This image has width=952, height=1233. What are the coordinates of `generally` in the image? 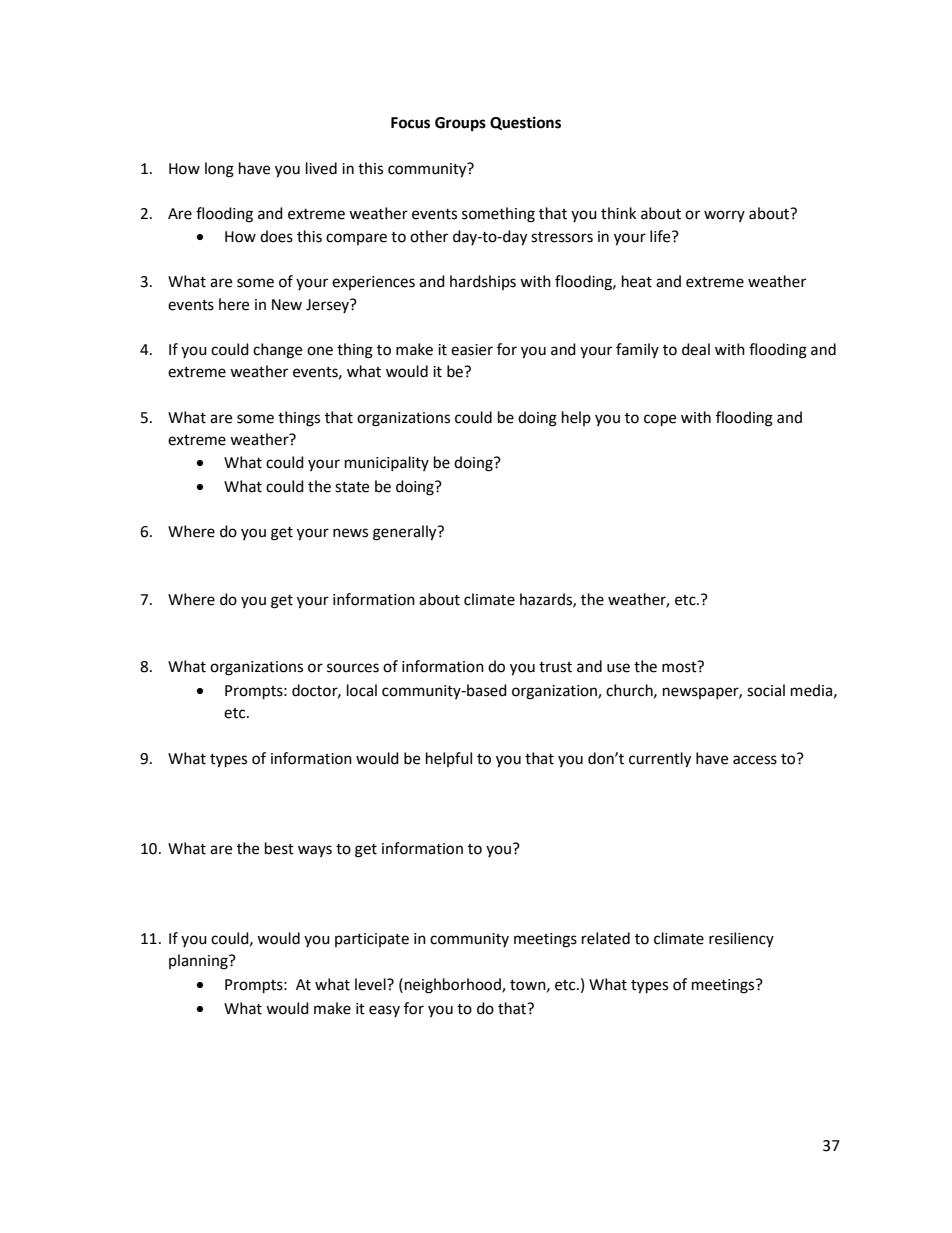 It's located at (406, 533).
